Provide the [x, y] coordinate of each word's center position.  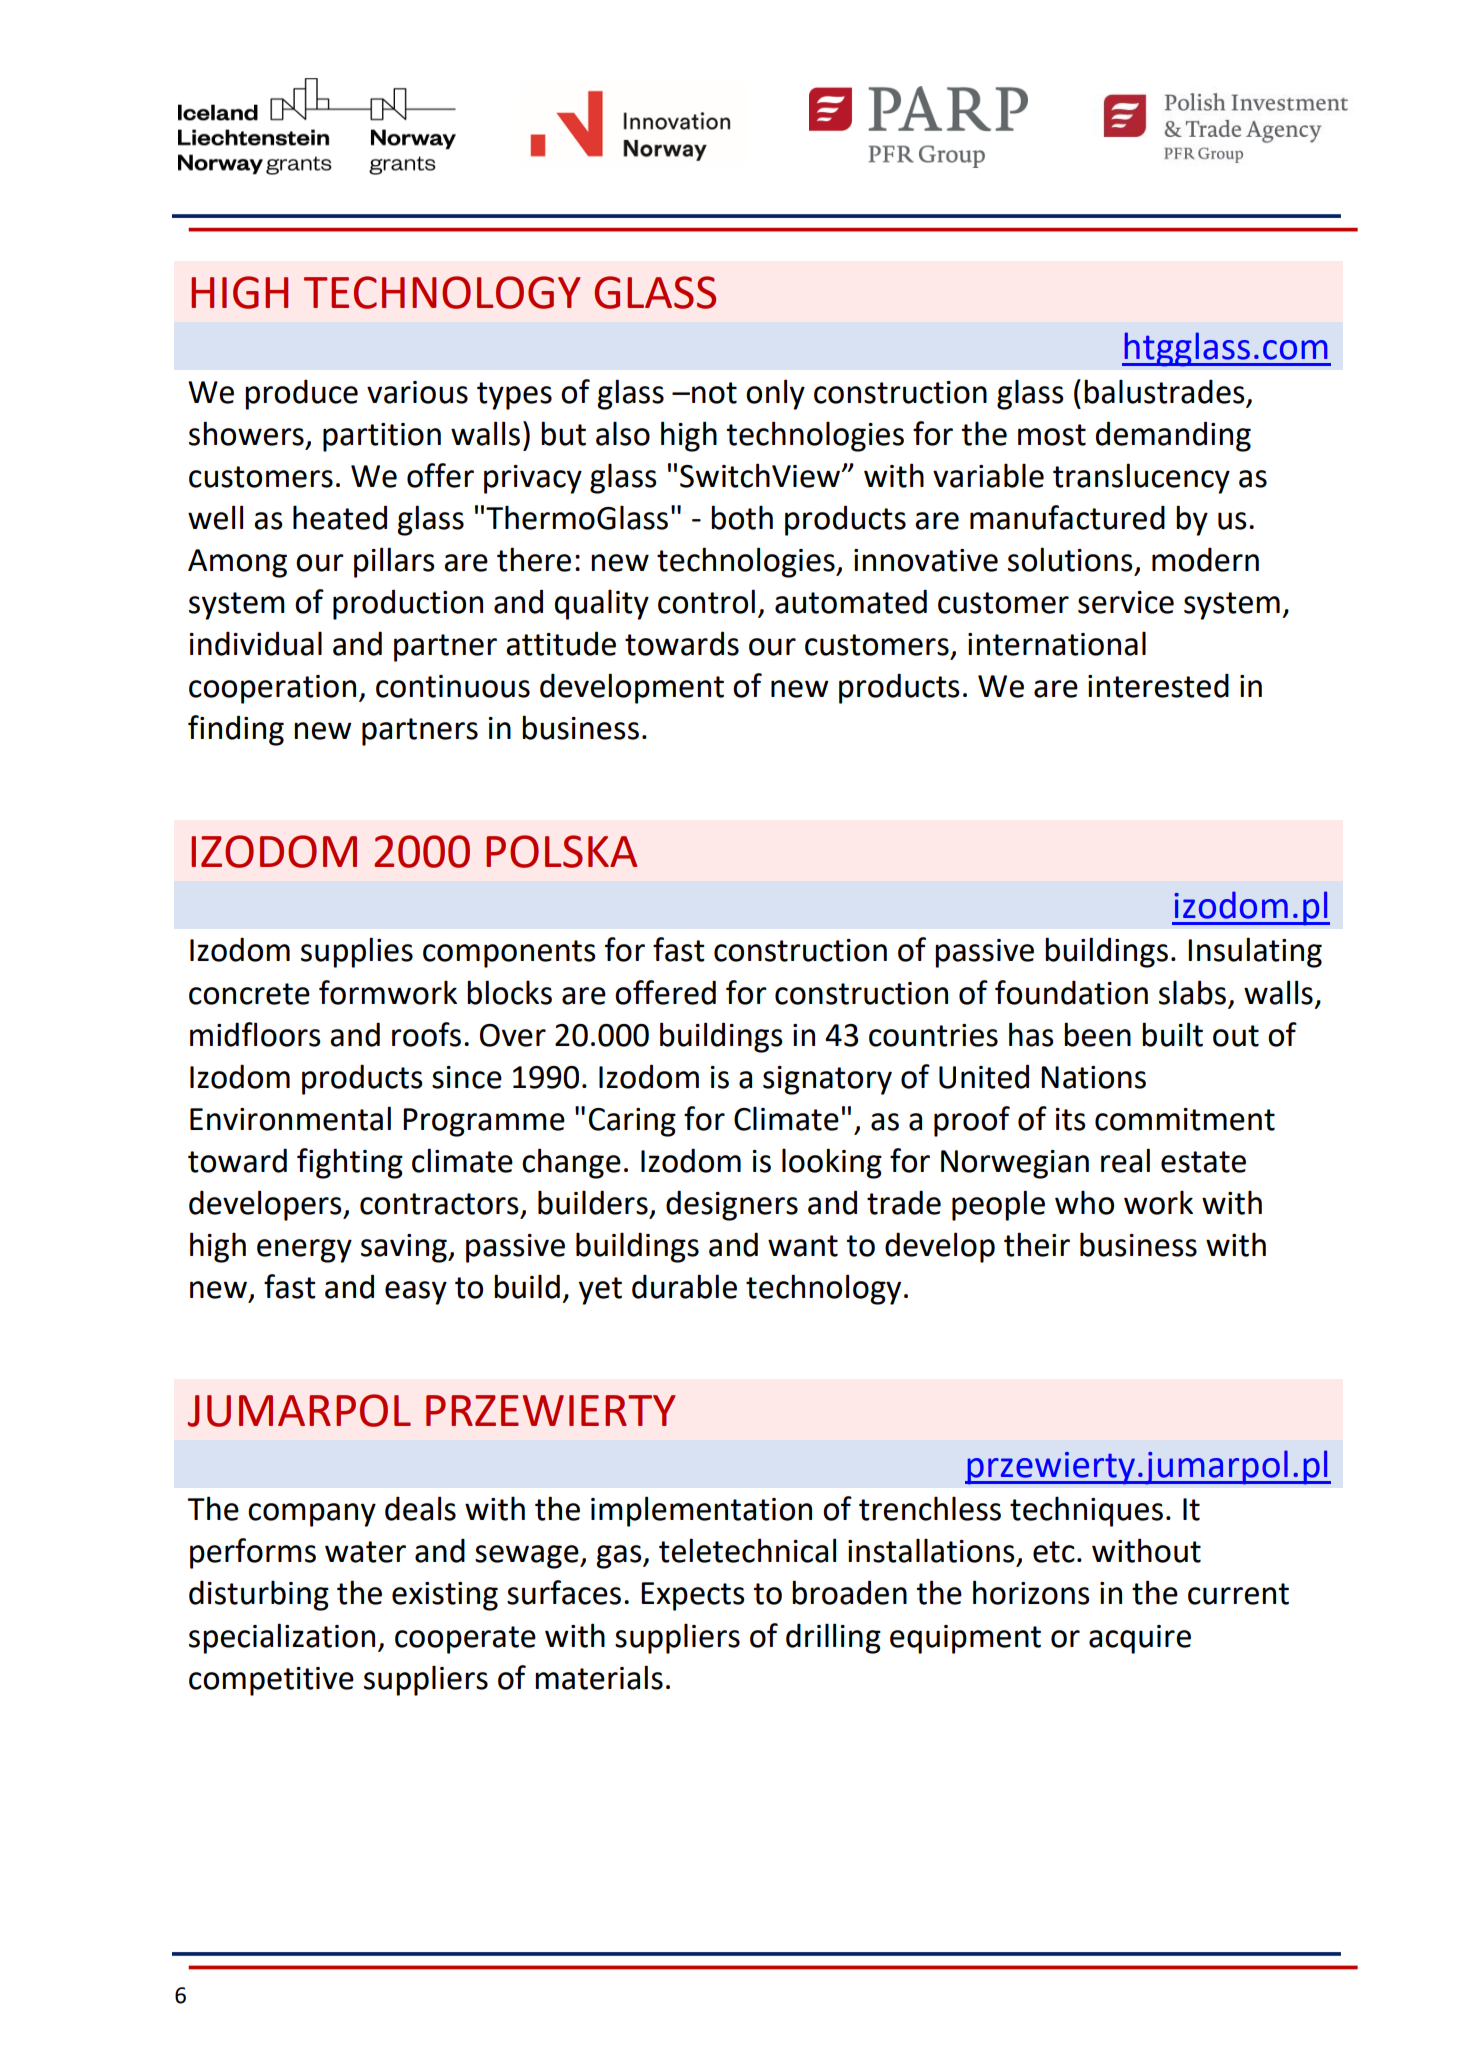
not [714, 393]
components [509, 954]
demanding [1173, 436]
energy [304, 1251]
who [1084, 1202]
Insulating [1255, 952]
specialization [282, 1638]
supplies [357, 952]
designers [732, 1205]
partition [382, 437]
